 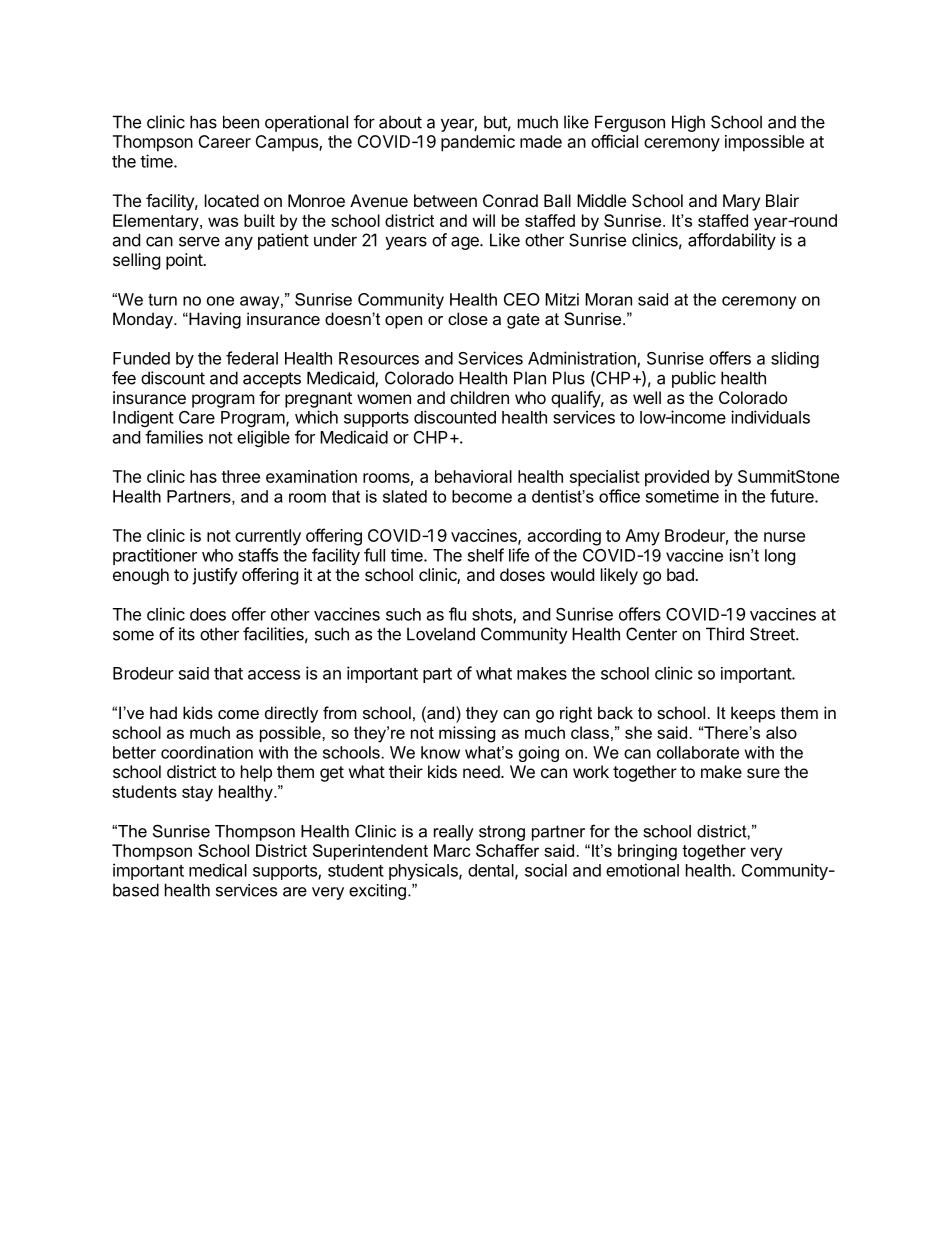 I want to click on had, so click(x=163, y=712).
